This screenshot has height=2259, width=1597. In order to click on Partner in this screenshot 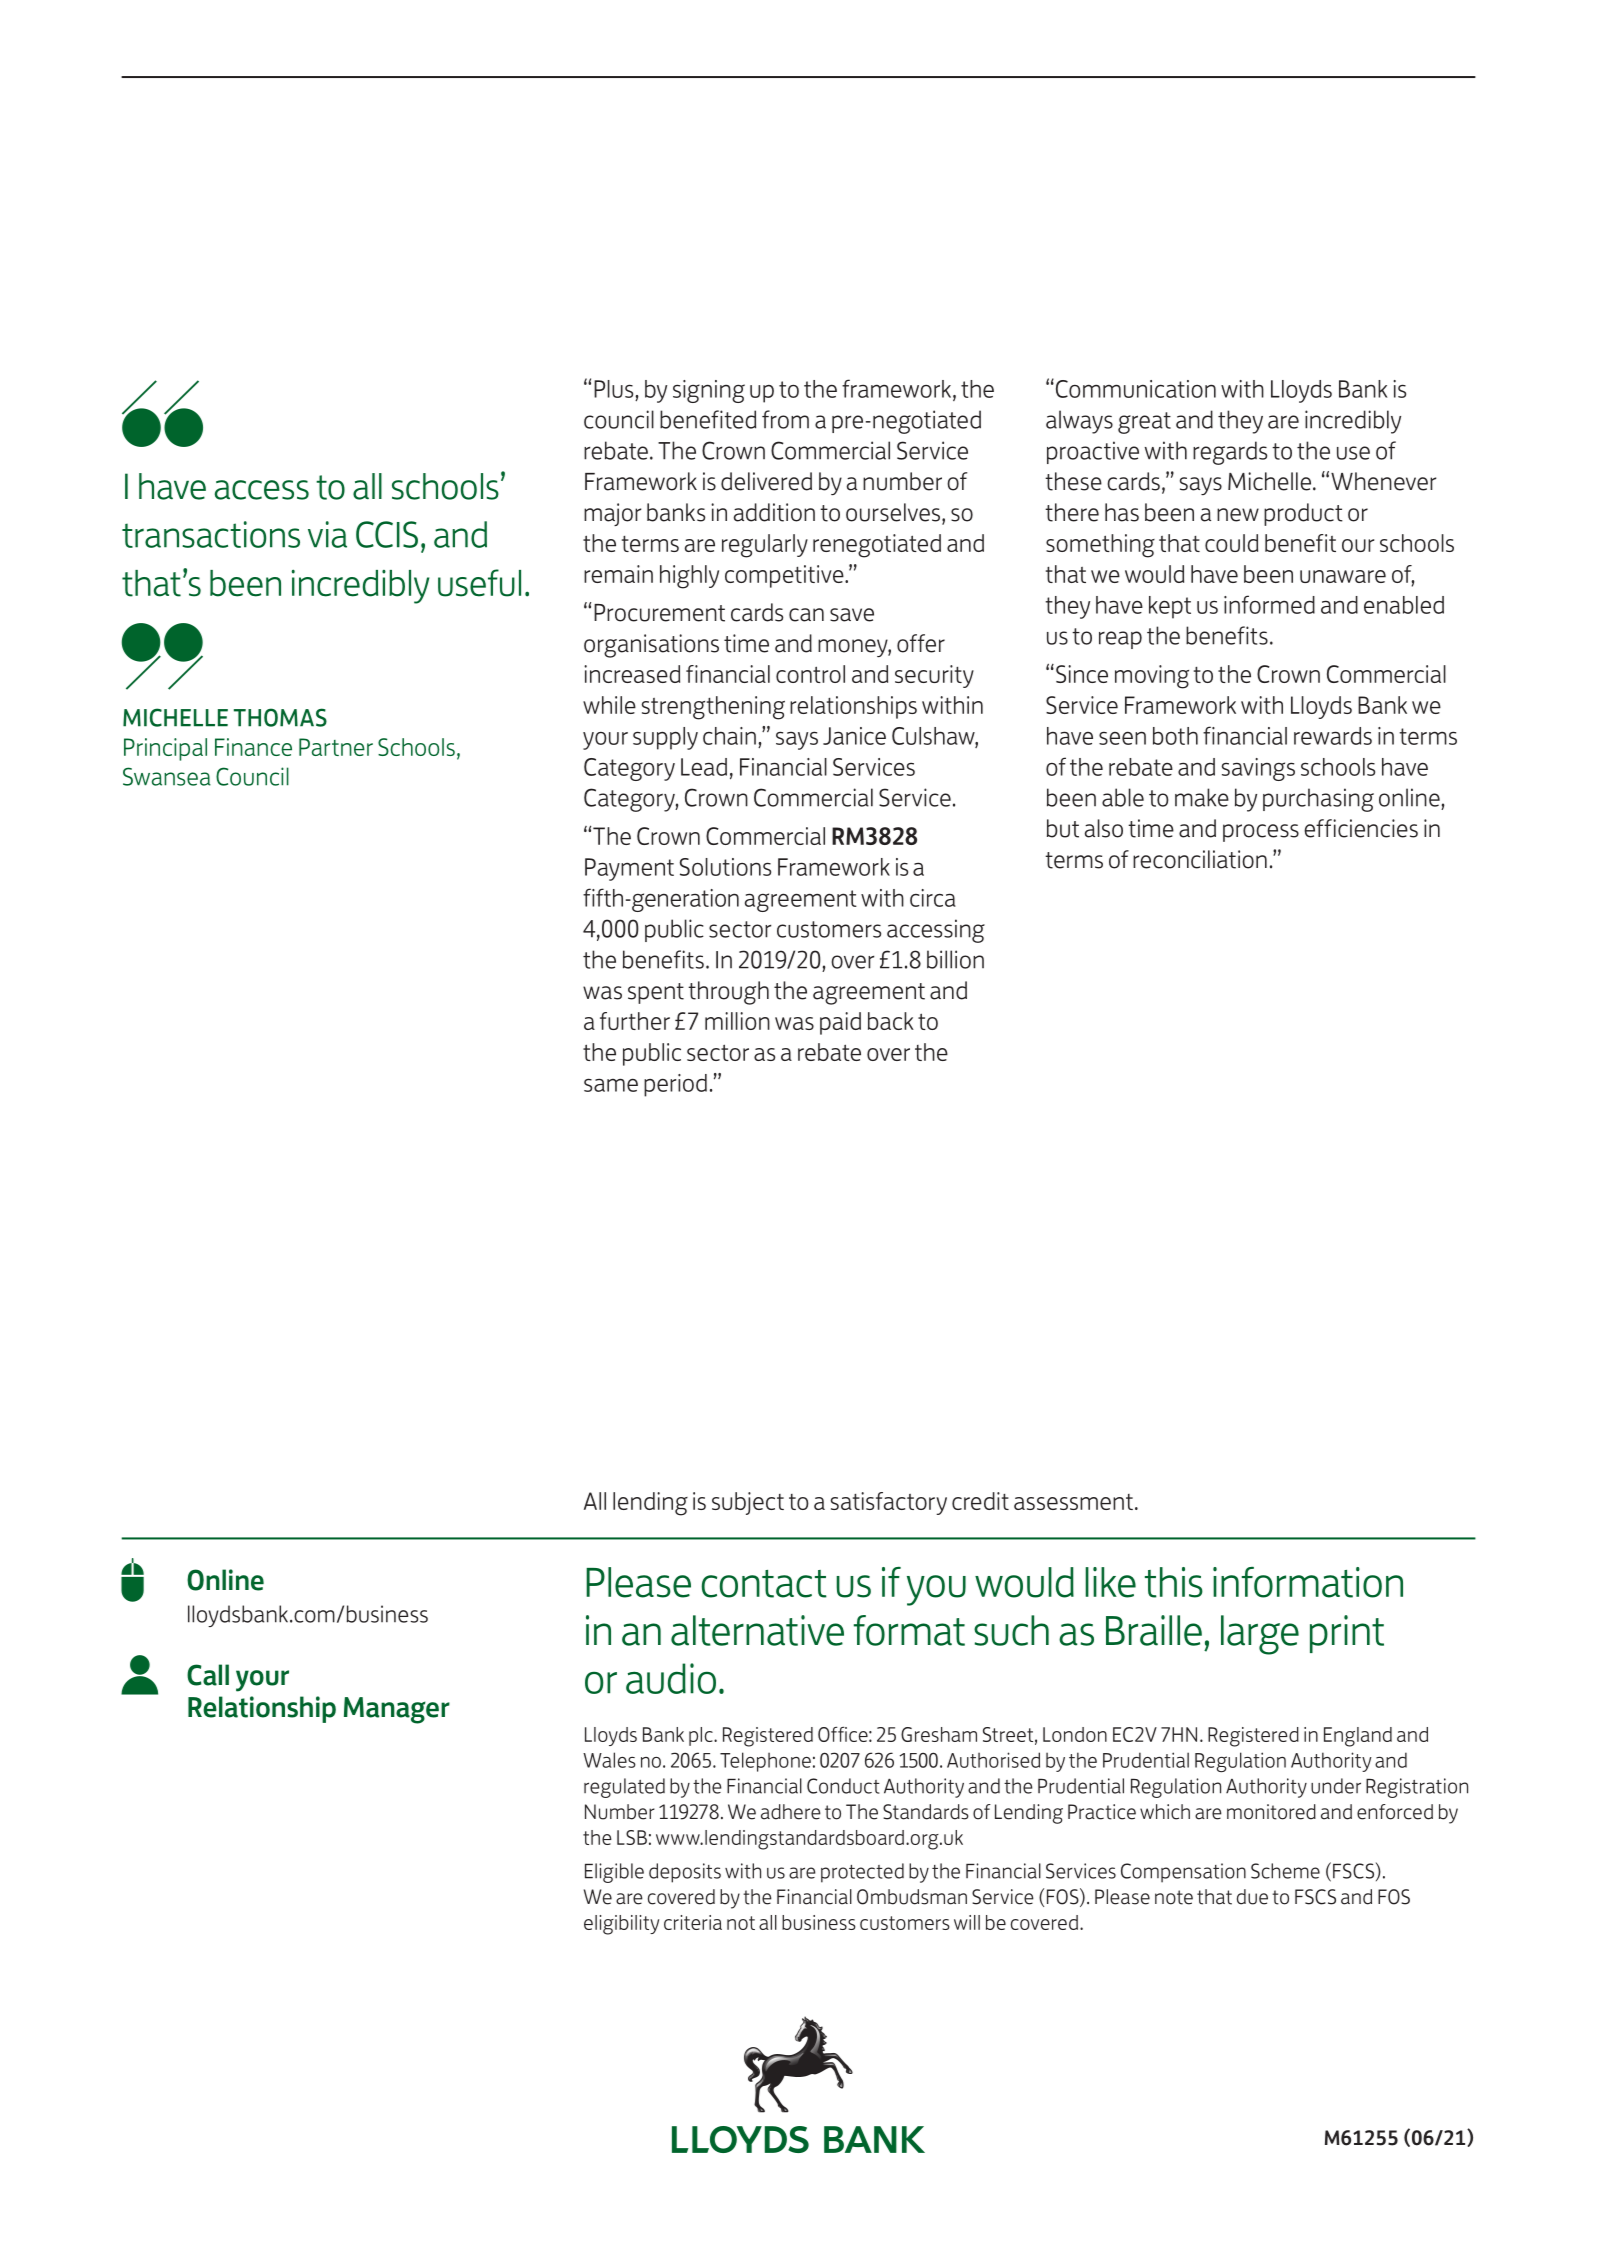, I will do `click(336, 747)`.
